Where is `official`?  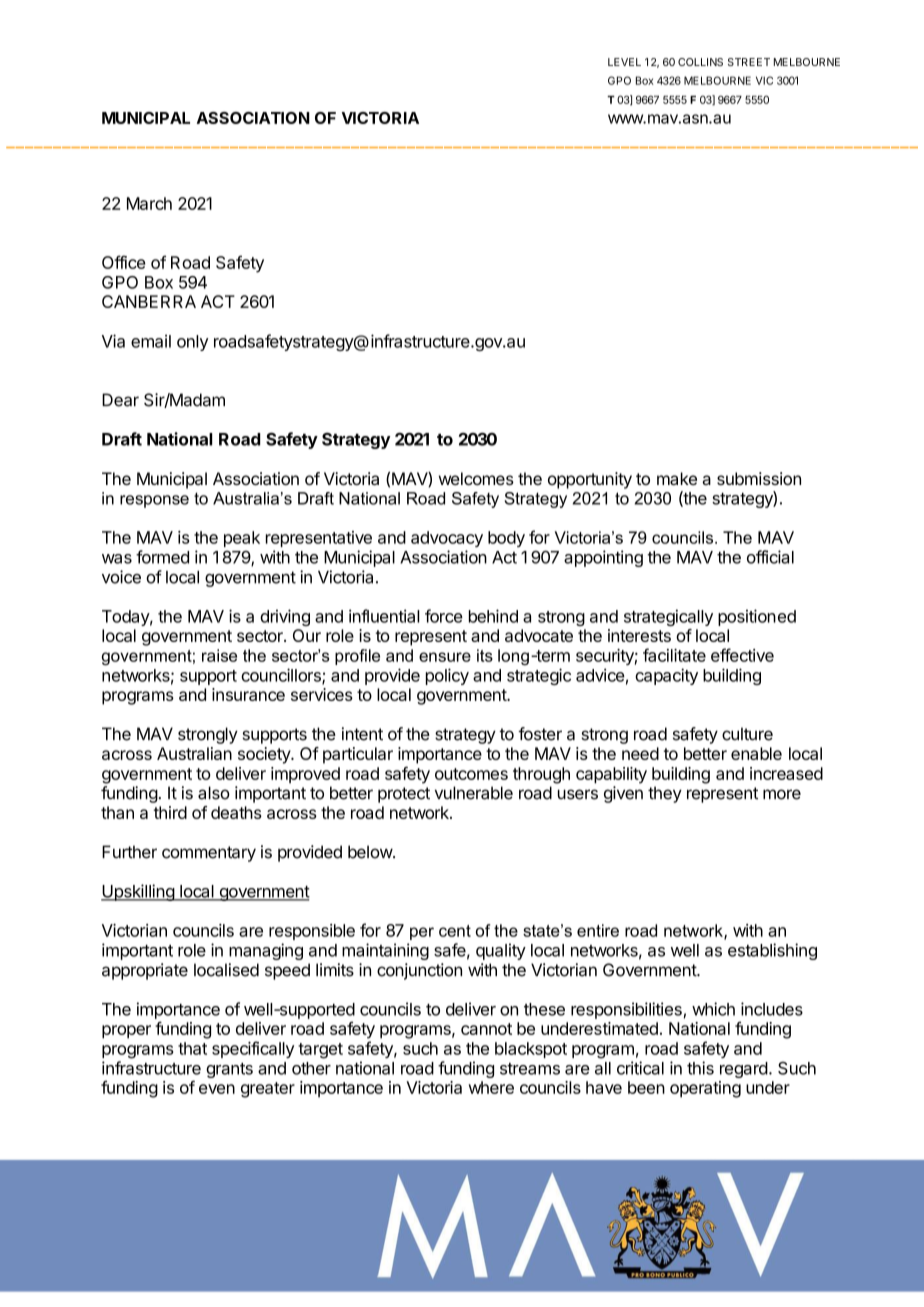
official is located at coordinates (770, 557).
